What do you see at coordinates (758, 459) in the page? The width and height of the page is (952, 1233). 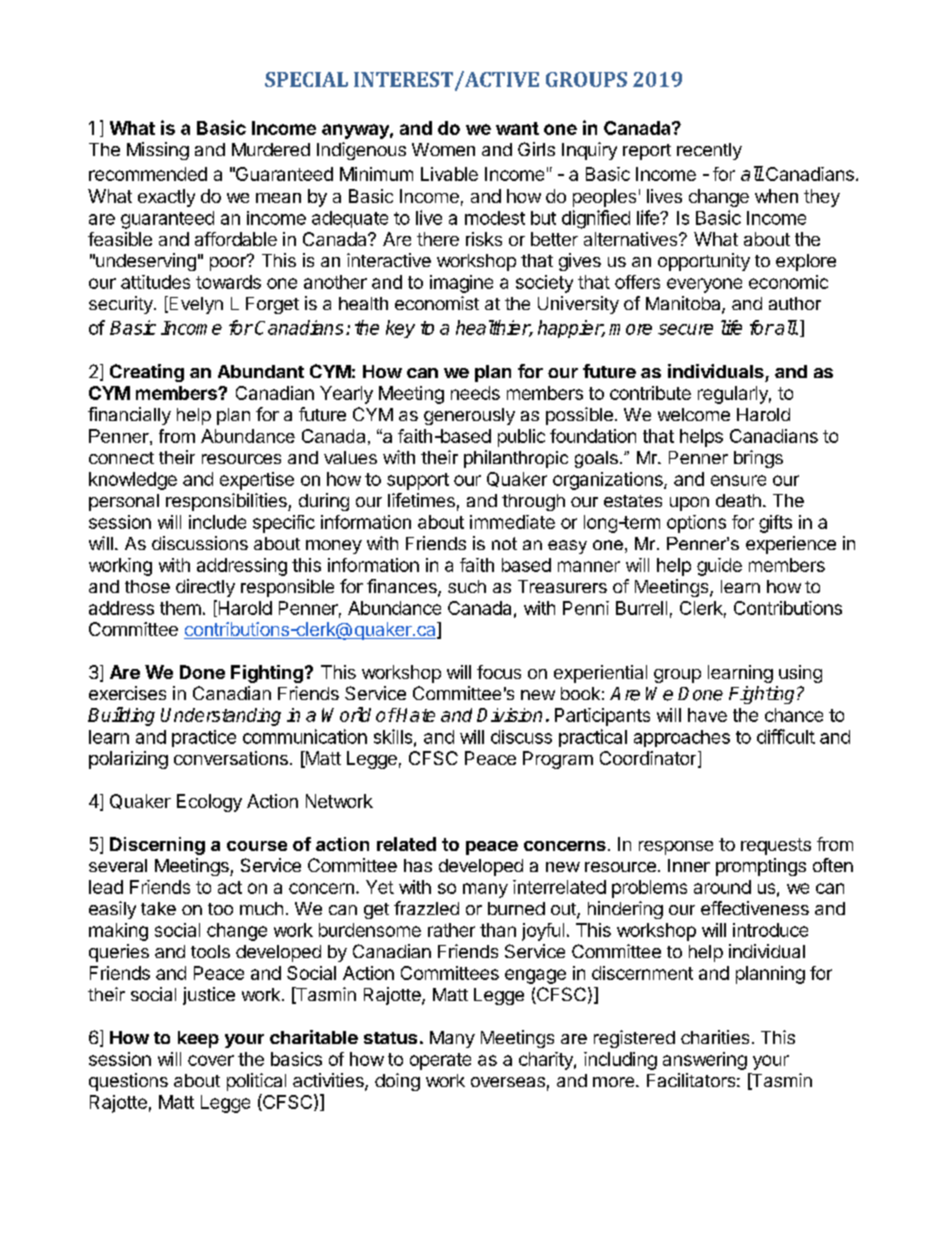 I see `brings` at bounding box center [758, 459].
